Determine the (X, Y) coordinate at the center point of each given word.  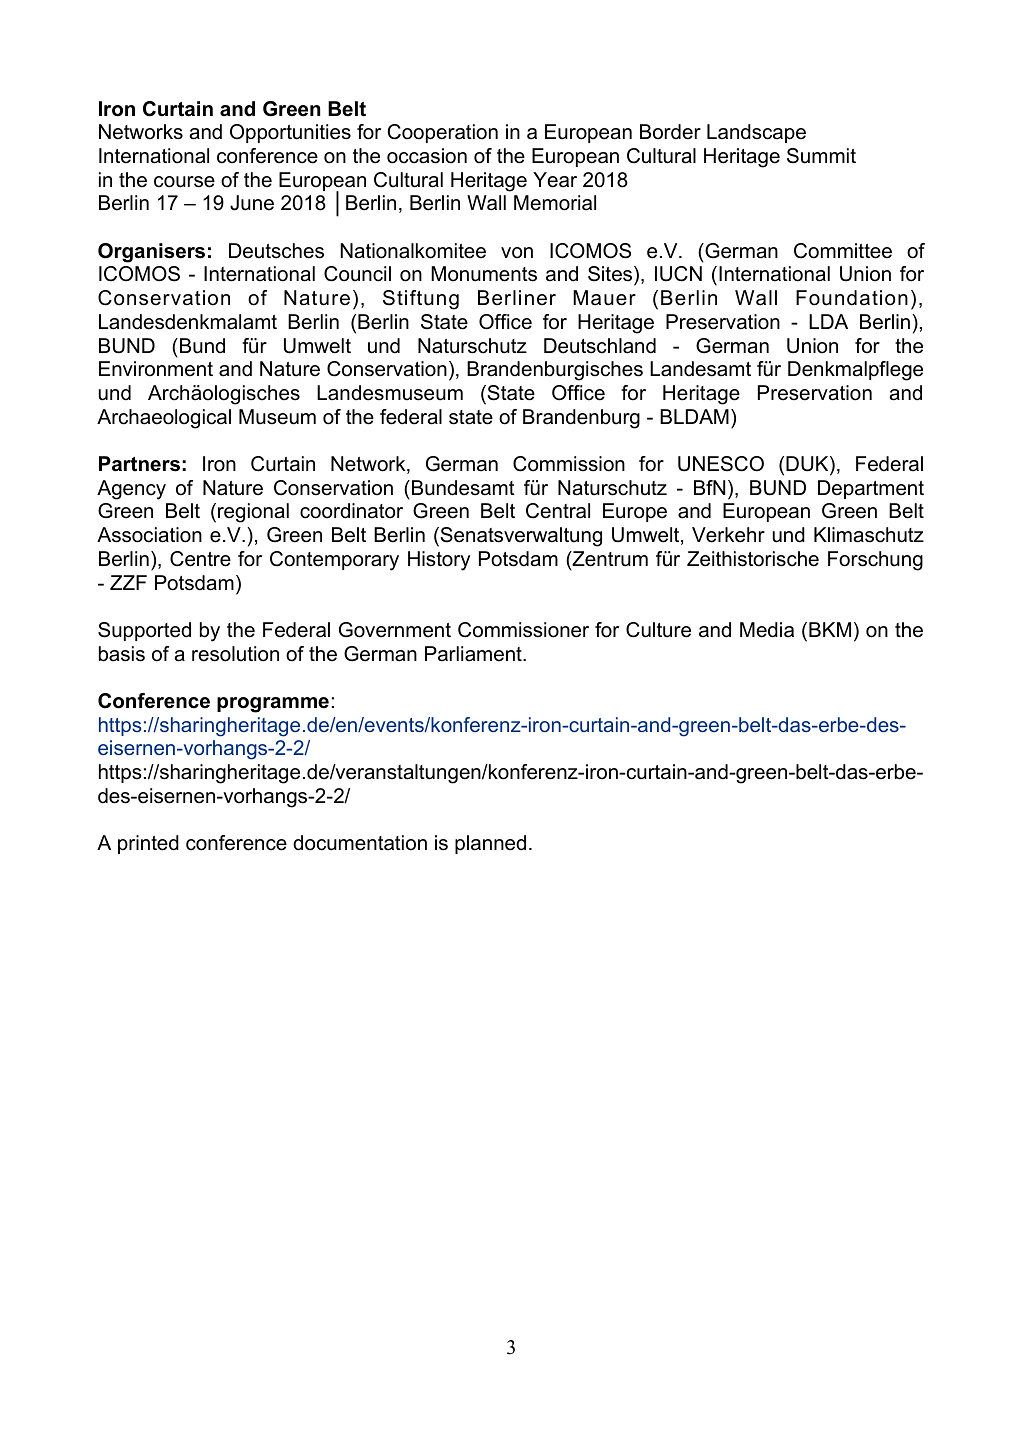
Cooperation (442, 133)
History (439, 561)
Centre (200, 559)
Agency (131, 490)
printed (148, 844)
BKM (830, 629)
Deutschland (600, 346)
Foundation (852, 298)
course (184, 182)
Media (767, 630)
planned (490, 844)
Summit (821, 156)
